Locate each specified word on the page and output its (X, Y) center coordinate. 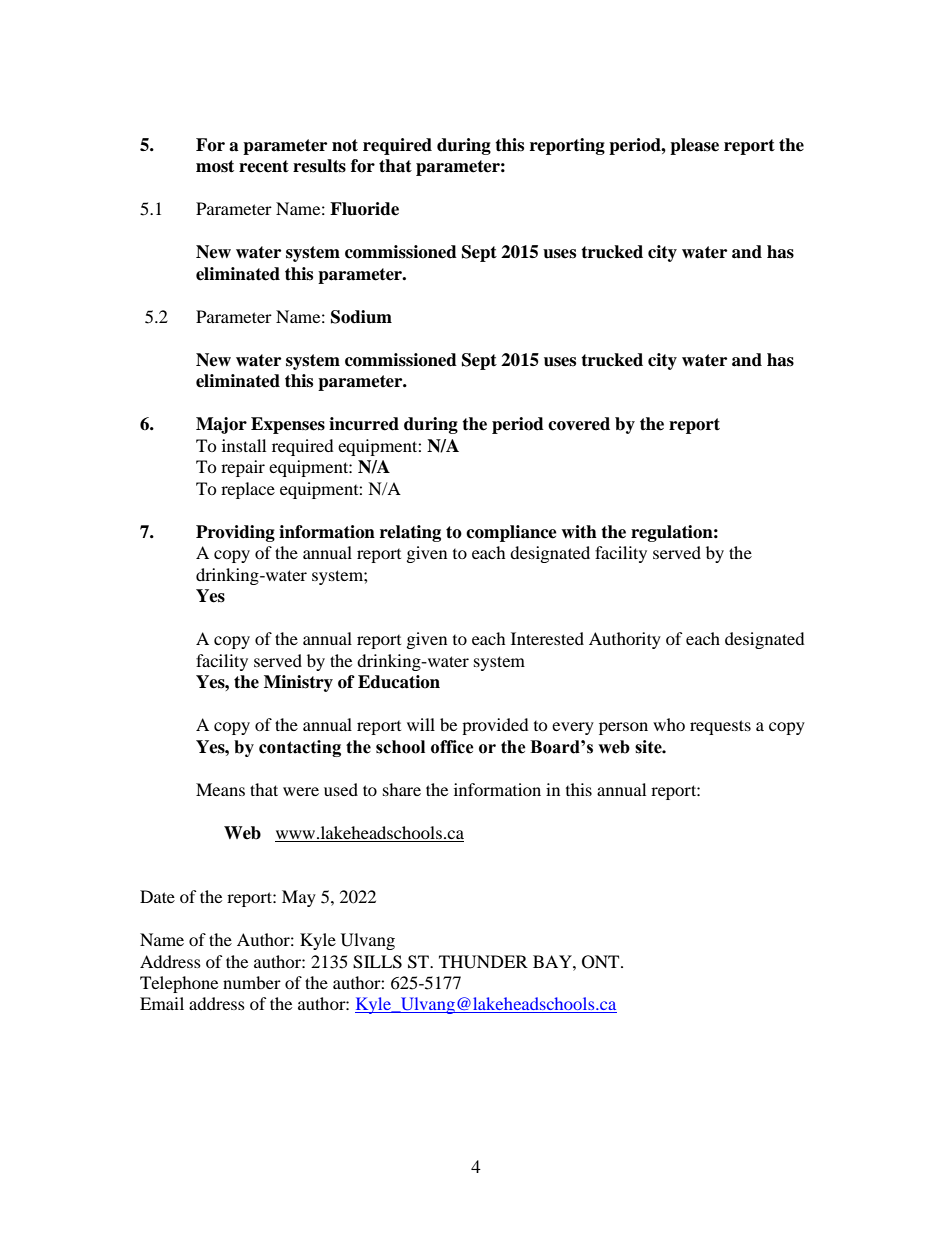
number (252, 982)
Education (399, 682)
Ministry (298, 683)
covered (579, 424)
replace (248, 490)
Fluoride (364, 209)
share (402, 789)
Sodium (361, 317)
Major (221, 425)
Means (220, 789)
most (215, 166)
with (579, 532)
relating (410, 533)
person (623, 728)
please (694, 146)
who (669, 724)
